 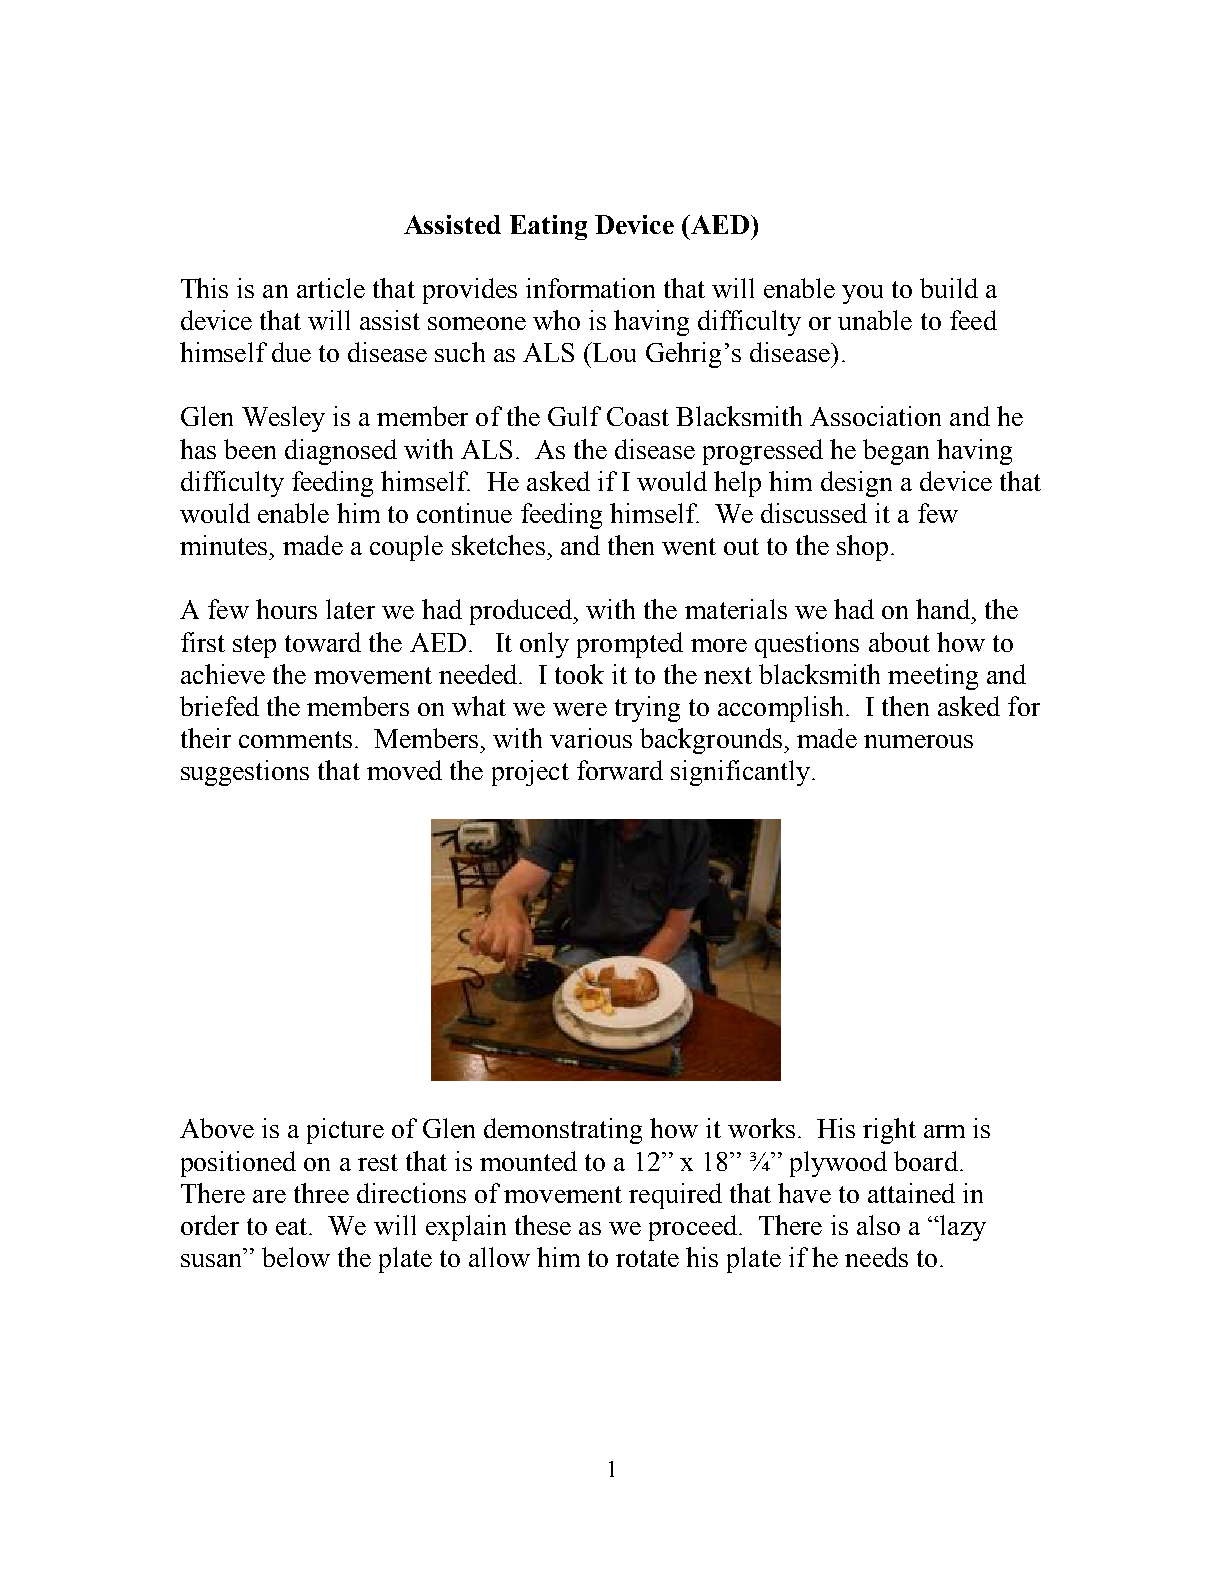 I want to click on these, so click(x=543, y=1225).
